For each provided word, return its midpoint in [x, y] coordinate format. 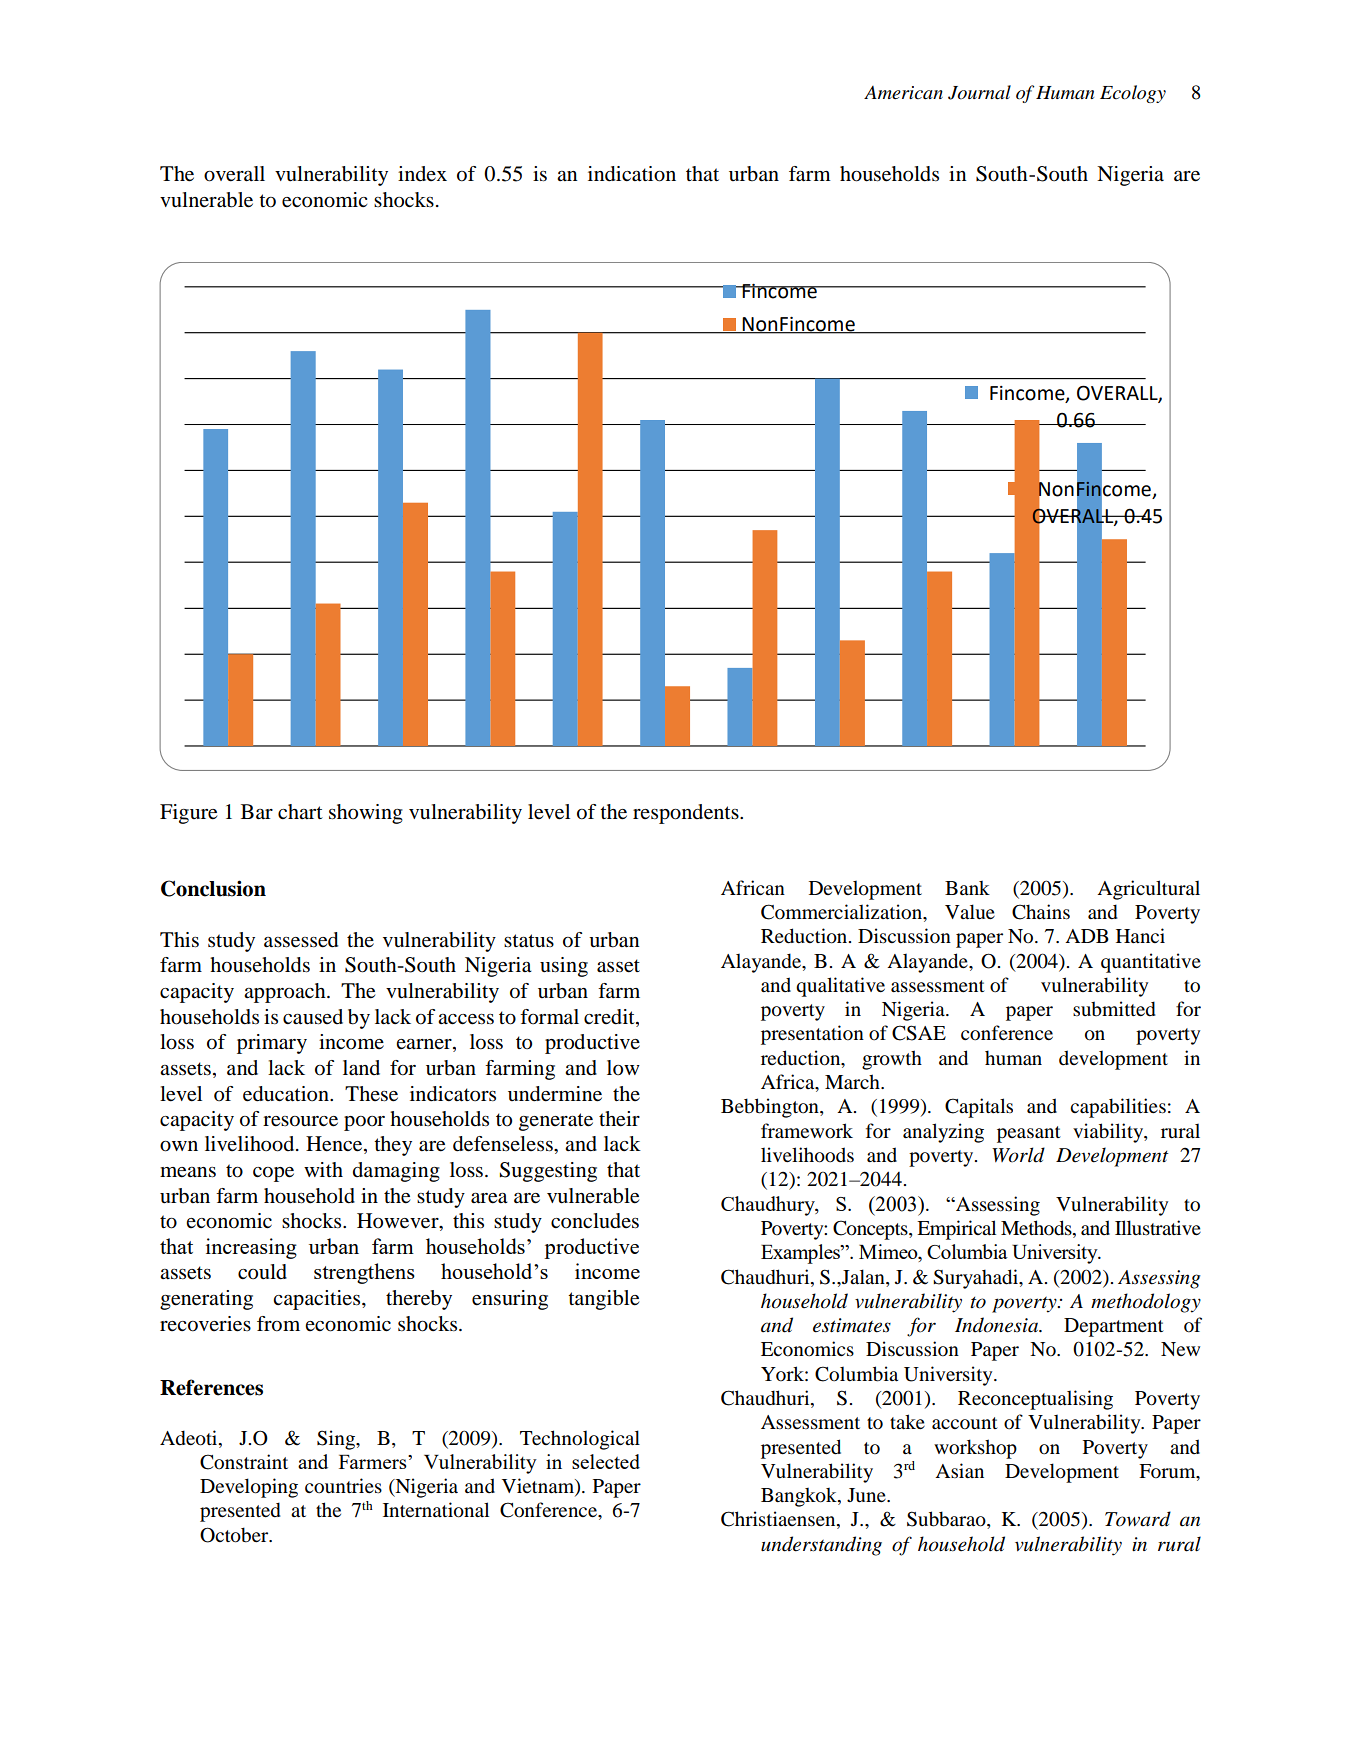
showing [366, 814]
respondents [687, 814]
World [1018, 1155]
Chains [1041, 912]
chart [300, 811]
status [529, 941]
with [323, 1169]
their [619, 1119]
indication [632, 174]
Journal [979, 92]
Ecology [1133, 94]
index [422, 173]
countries [343, 1486]
